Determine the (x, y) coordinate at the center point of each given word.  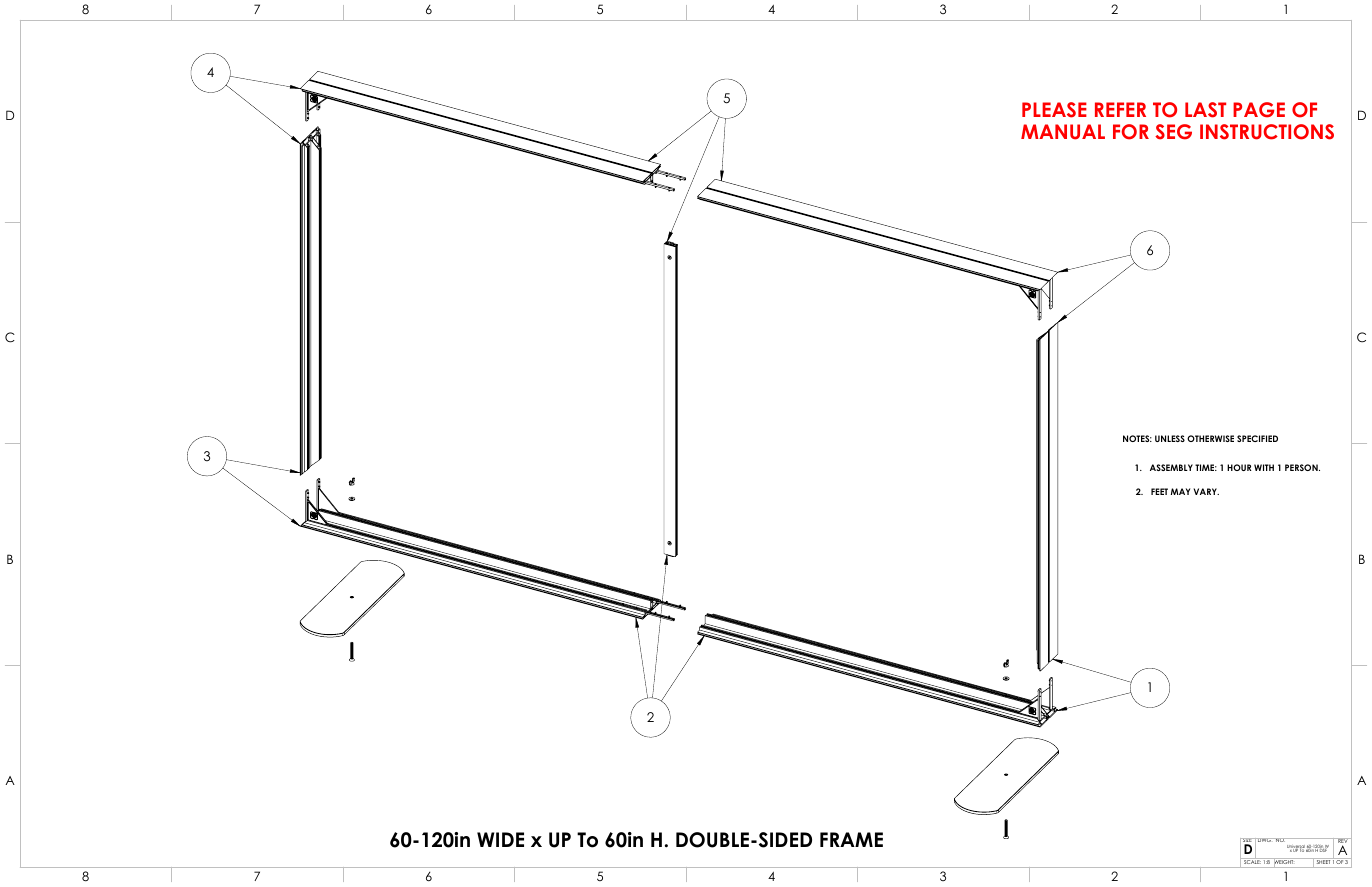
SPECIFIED (1257, 438)
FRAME (851, 839)
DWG (1264, 840)
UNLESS (1170, 438)
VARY (1206, 491)
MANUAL (1063, 132)
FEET (1159, 491)
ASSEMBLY (1171, 467)
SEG (1173, 132)
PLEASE (1054, 110)
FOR (1131, 132)
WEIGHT (1284, 862)
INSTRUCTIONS (1267, 132)
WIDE (500, 839)
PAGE (1259, 110)
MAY (1180, 491)
